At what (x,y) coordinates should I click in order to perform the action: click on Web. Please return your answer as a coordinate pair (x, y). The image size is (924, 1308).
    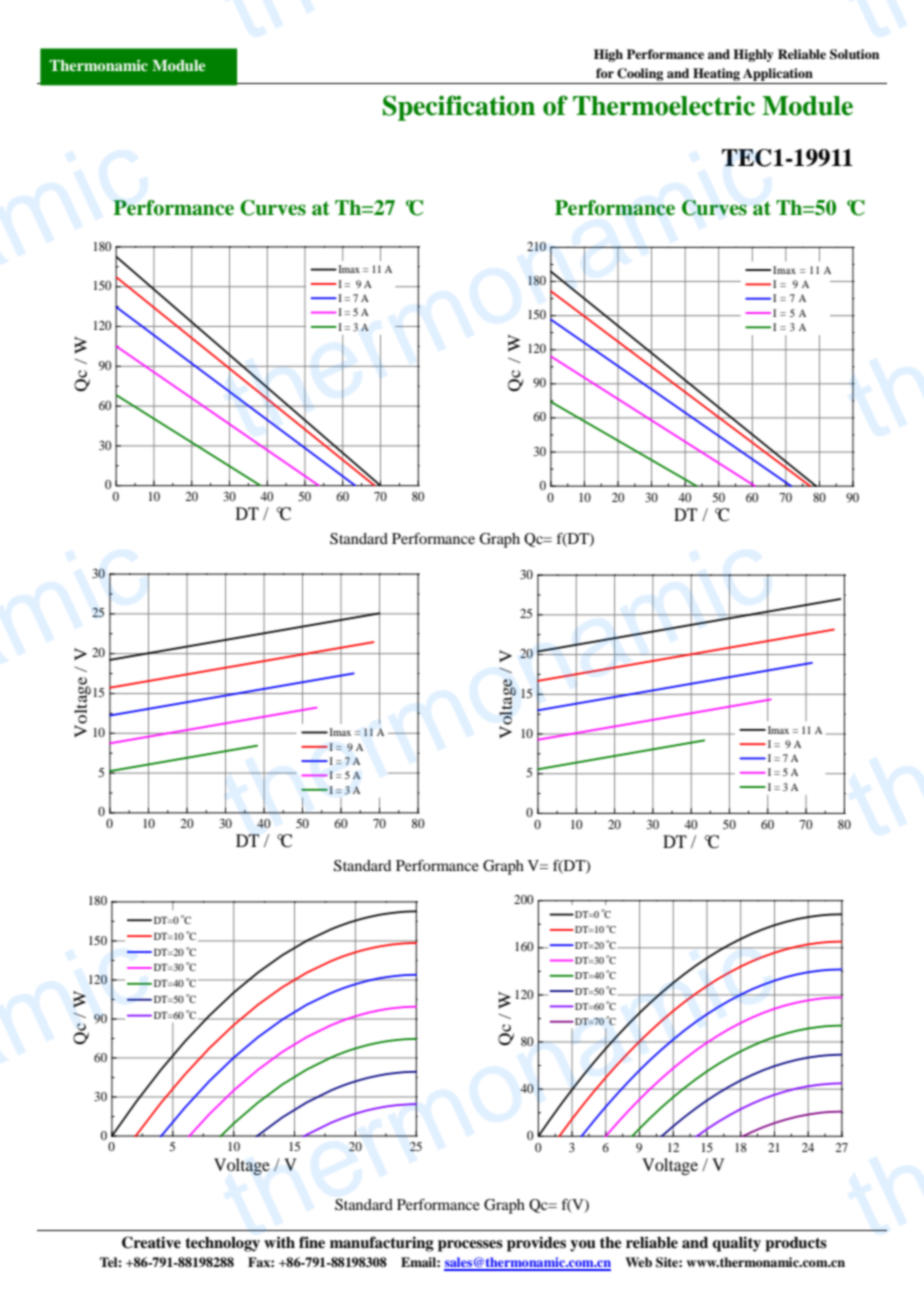
    Looking at the image, I should click on (638, 1262).
